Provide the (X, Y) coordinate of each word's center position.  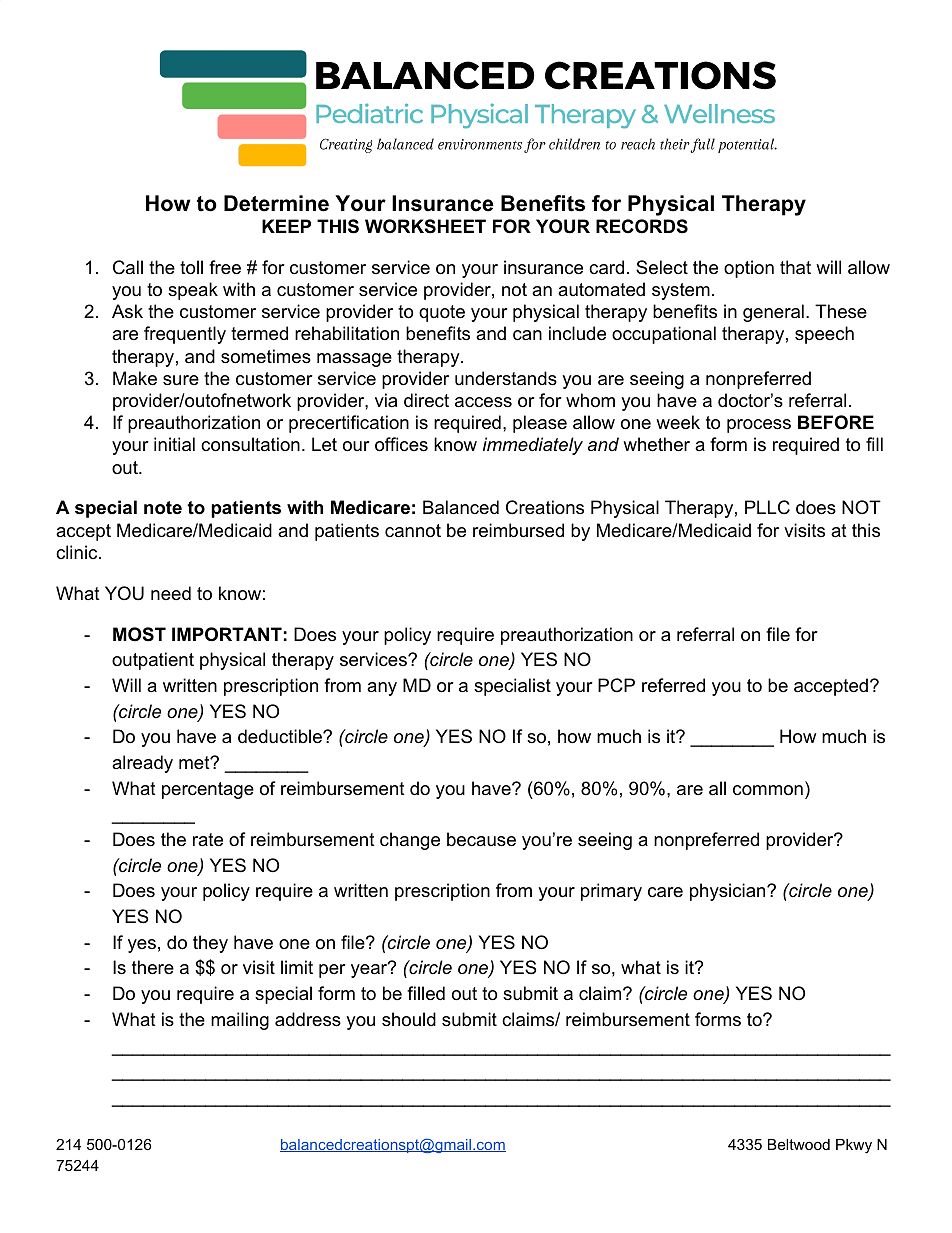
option (749, 269)
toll (191, 267)
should (409, 1019)
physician (727, 892)
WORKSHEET (425, 226)
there (153, 967)
